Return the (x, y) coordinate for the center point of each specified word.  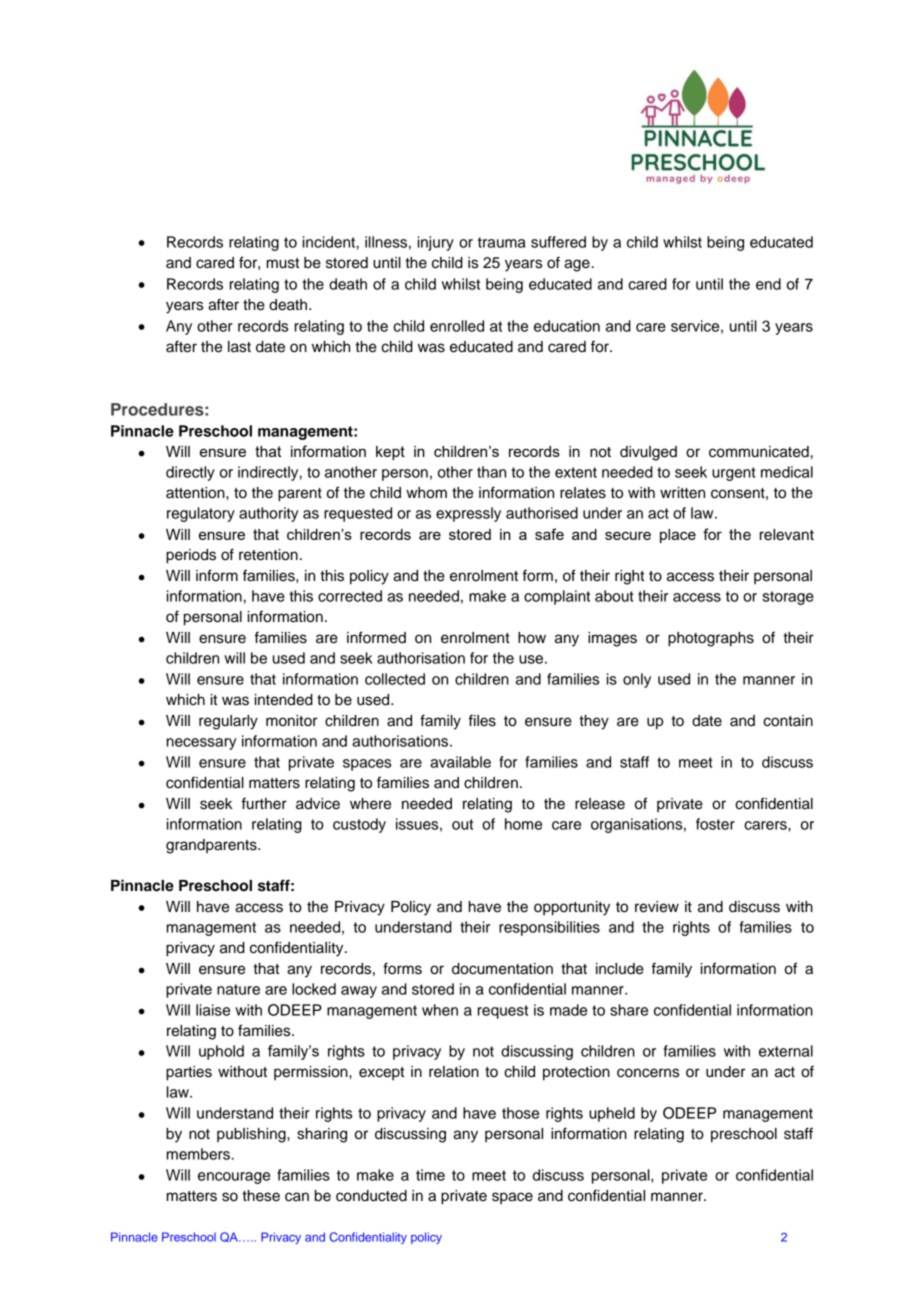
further (264, 803)
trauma (502, 242)
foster (715, 824)
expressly (468, 514)
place (678, 536)
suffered (558, 242)
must (283, 263)
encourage (234, 1178)
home (523, 824)
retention (268, 555)
